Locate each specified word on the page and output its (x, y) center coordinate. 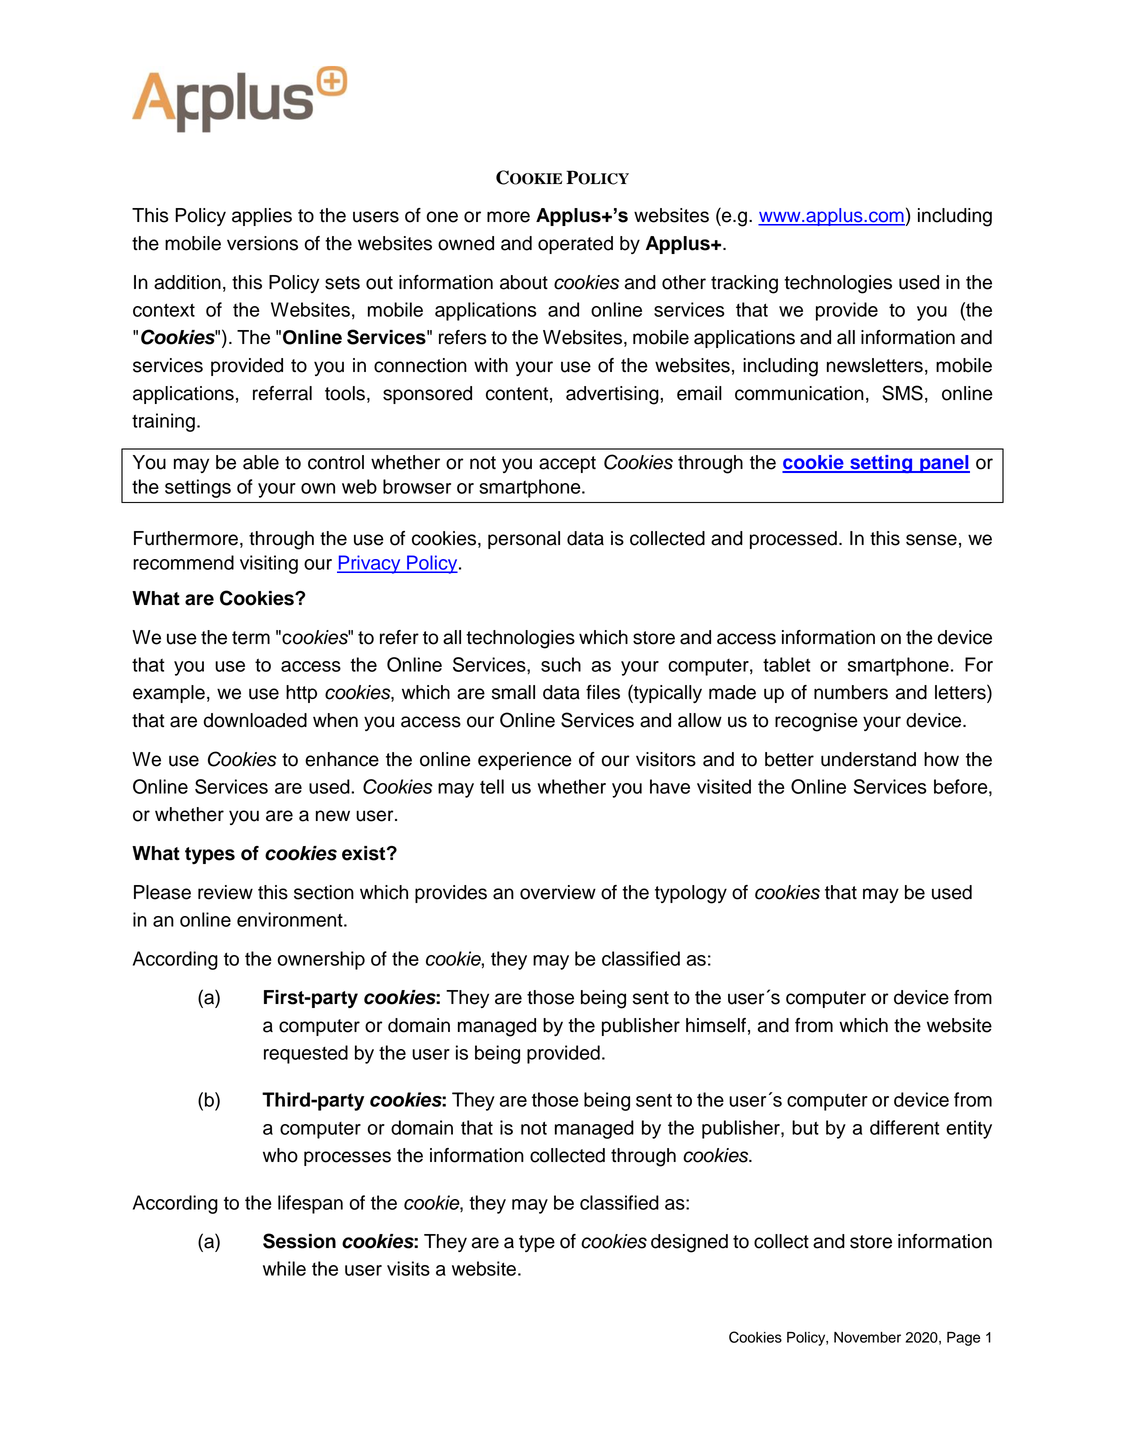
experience (525, 761)
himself (716, 1025)
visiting (269, 564)
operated (575, 245)
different (905, 1127)
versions (262, 243)
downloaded (255, 720)
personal (524, 540)
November (867, 1337)
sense (931, 540)
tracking (744, 284)
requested (306, 1054)
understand (868, 759)
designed (689, 1243)
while (284, 1268)
